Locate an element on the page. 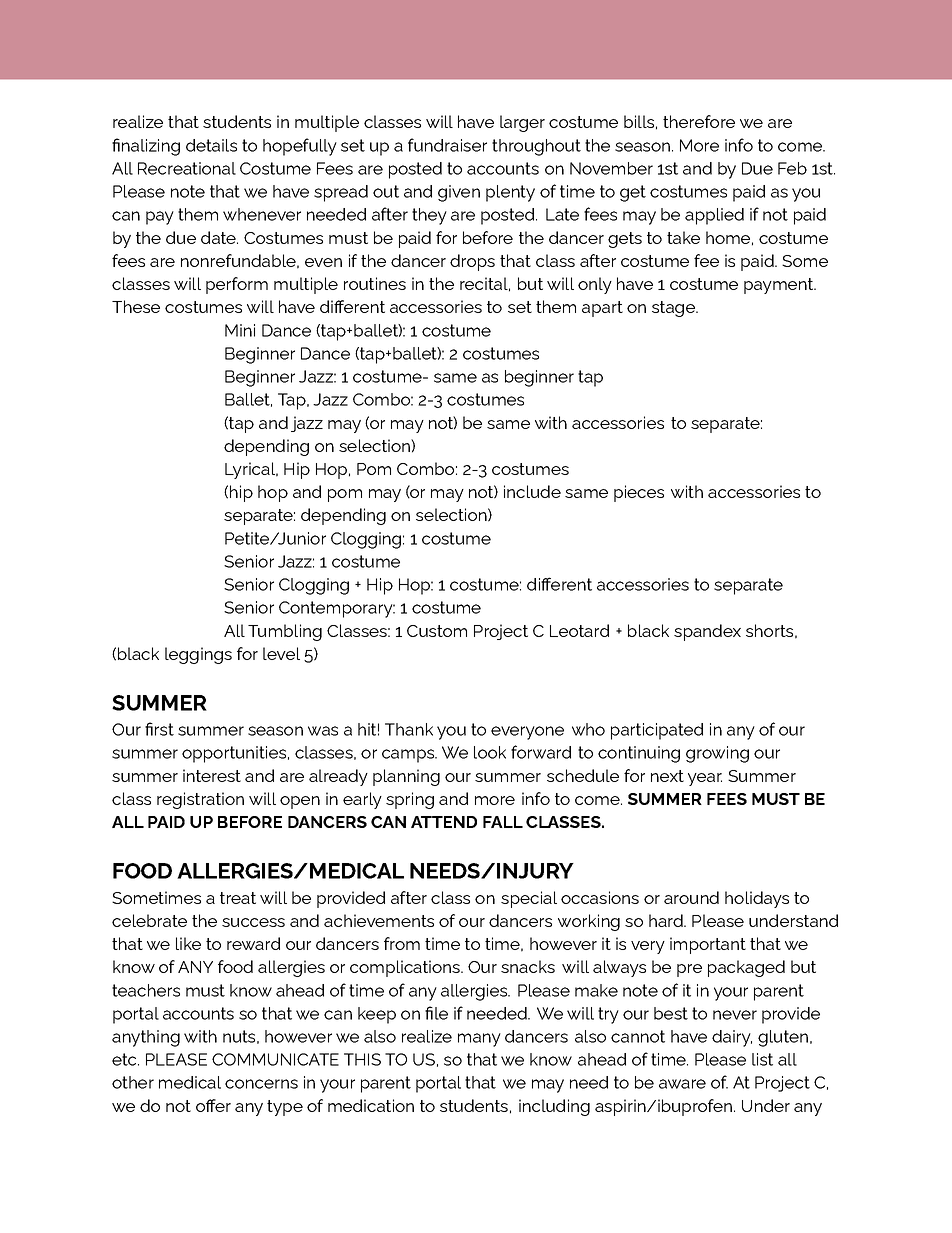  fundraiser is located at coordinates (447, 145).
